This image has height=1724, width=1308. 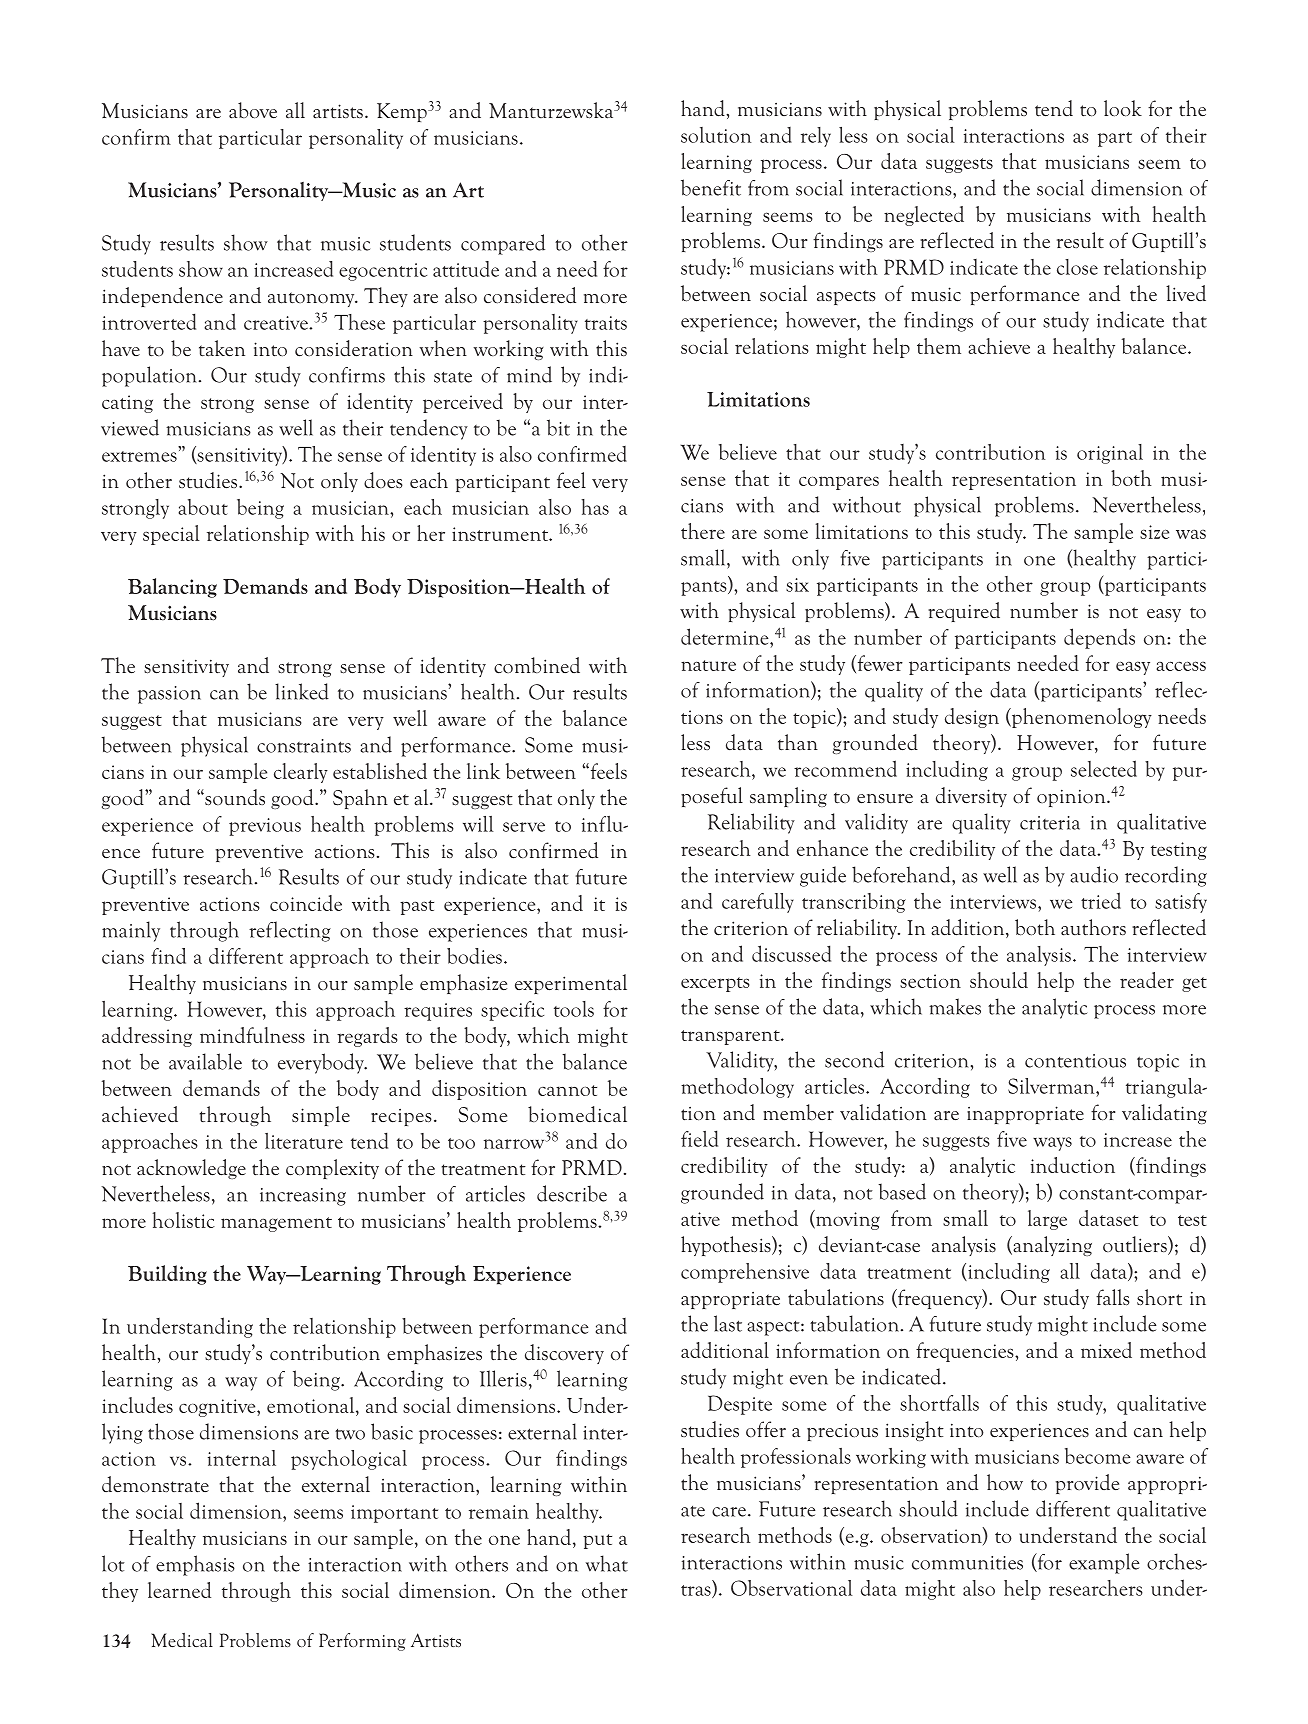 What do you see at coordinates (708, 665) in the image?
I see `nature` at bounding box center [708, 665].
